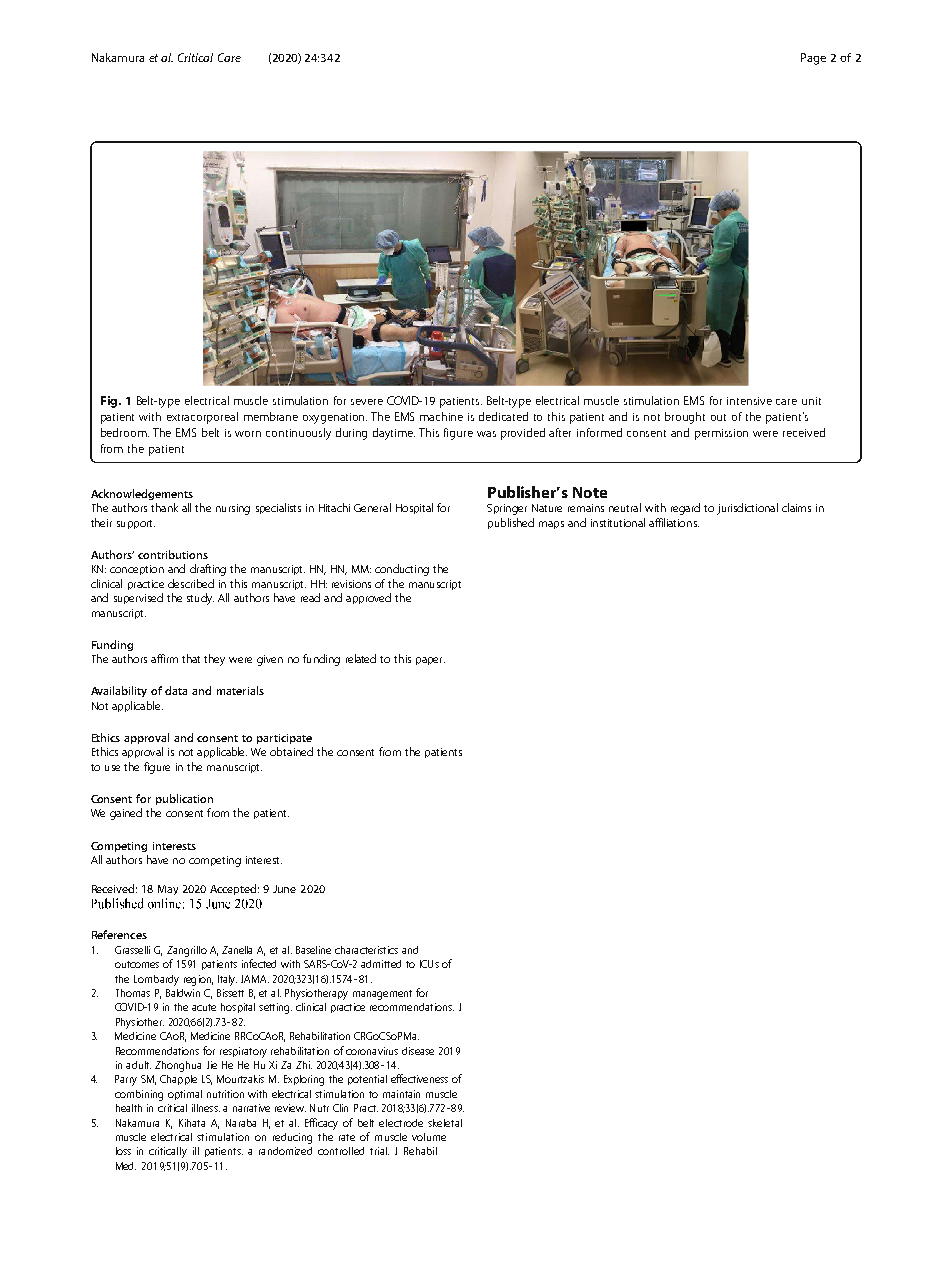 Image resolution: width=952 pixels, height=1265 pixels. Describe the element at coordinates (430, 661) in the page. I see `paper` at that location.
